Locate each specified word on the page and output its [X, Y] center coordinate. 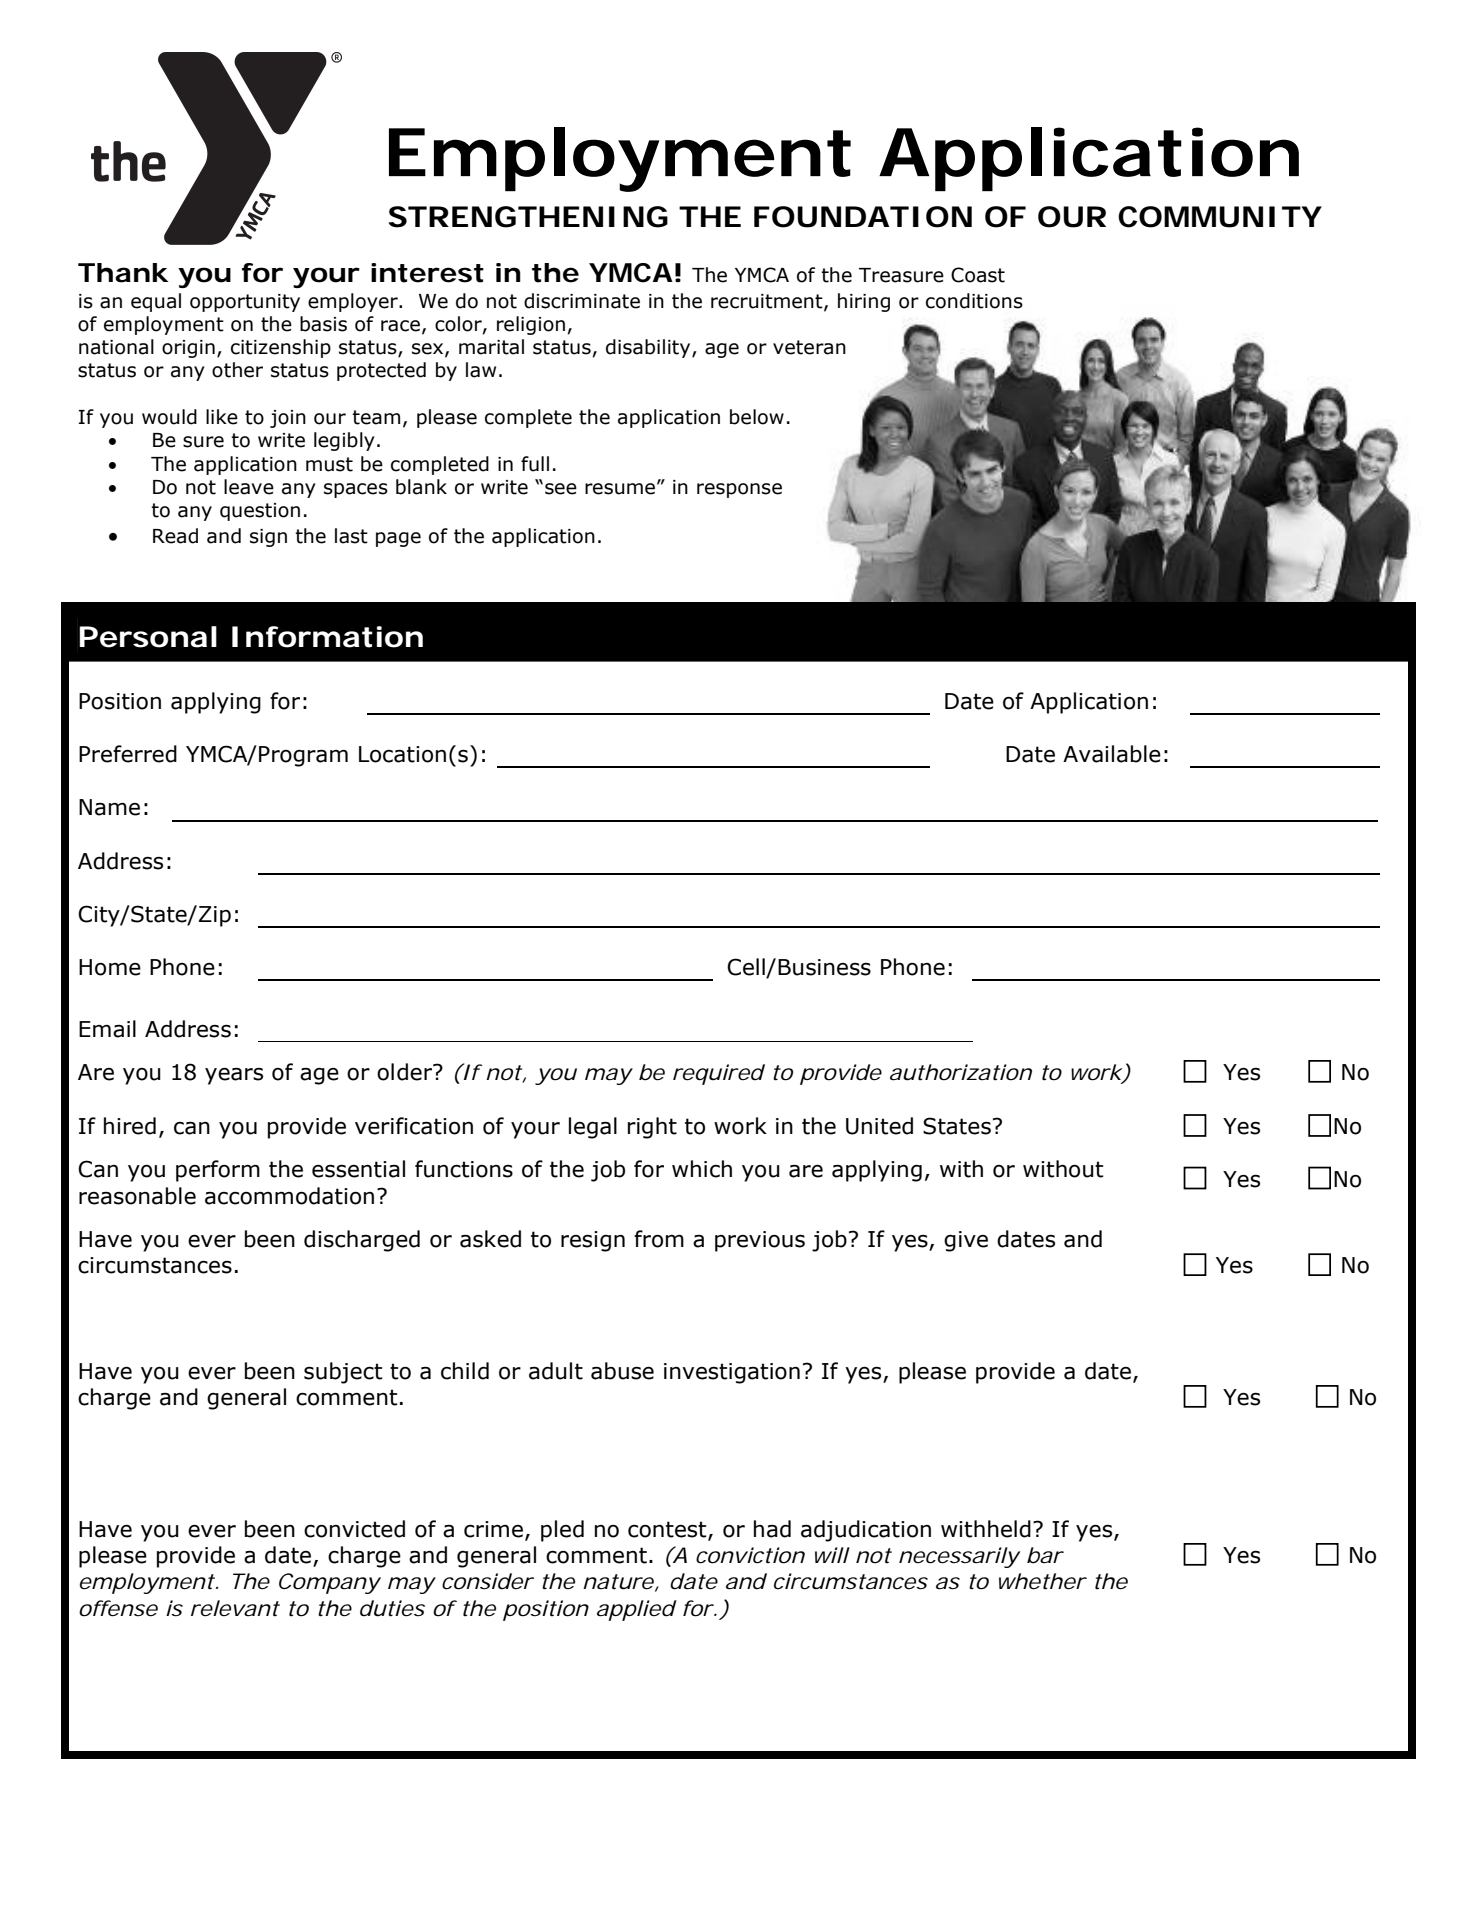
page [398, 539]
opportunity [245, 303]
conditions [974, 301]
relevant [235, 1608]
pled [562, 1531]
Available [1112, 754]
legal [593, 1128]
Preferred [128, 754]
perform [218, 1171]
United [879, 1126]
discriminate [582, 301]
